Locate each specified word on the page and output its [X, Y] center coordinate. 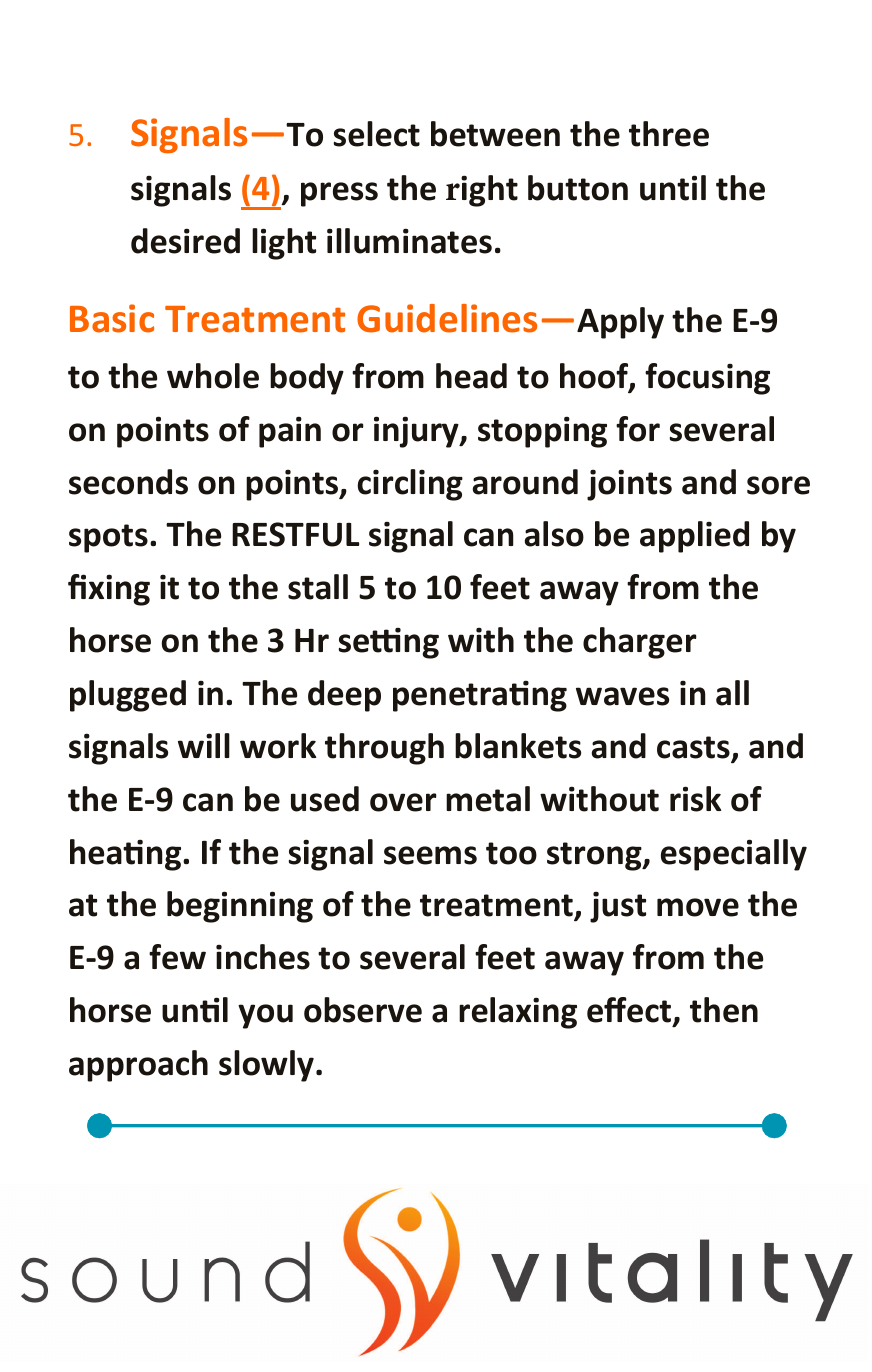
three [669, 134]
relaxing [518, 1013]
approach [138, 1066]
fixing [109, 590]
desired [185, 241]
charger [640, 643]
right [482, 191]
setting [389, 643]
